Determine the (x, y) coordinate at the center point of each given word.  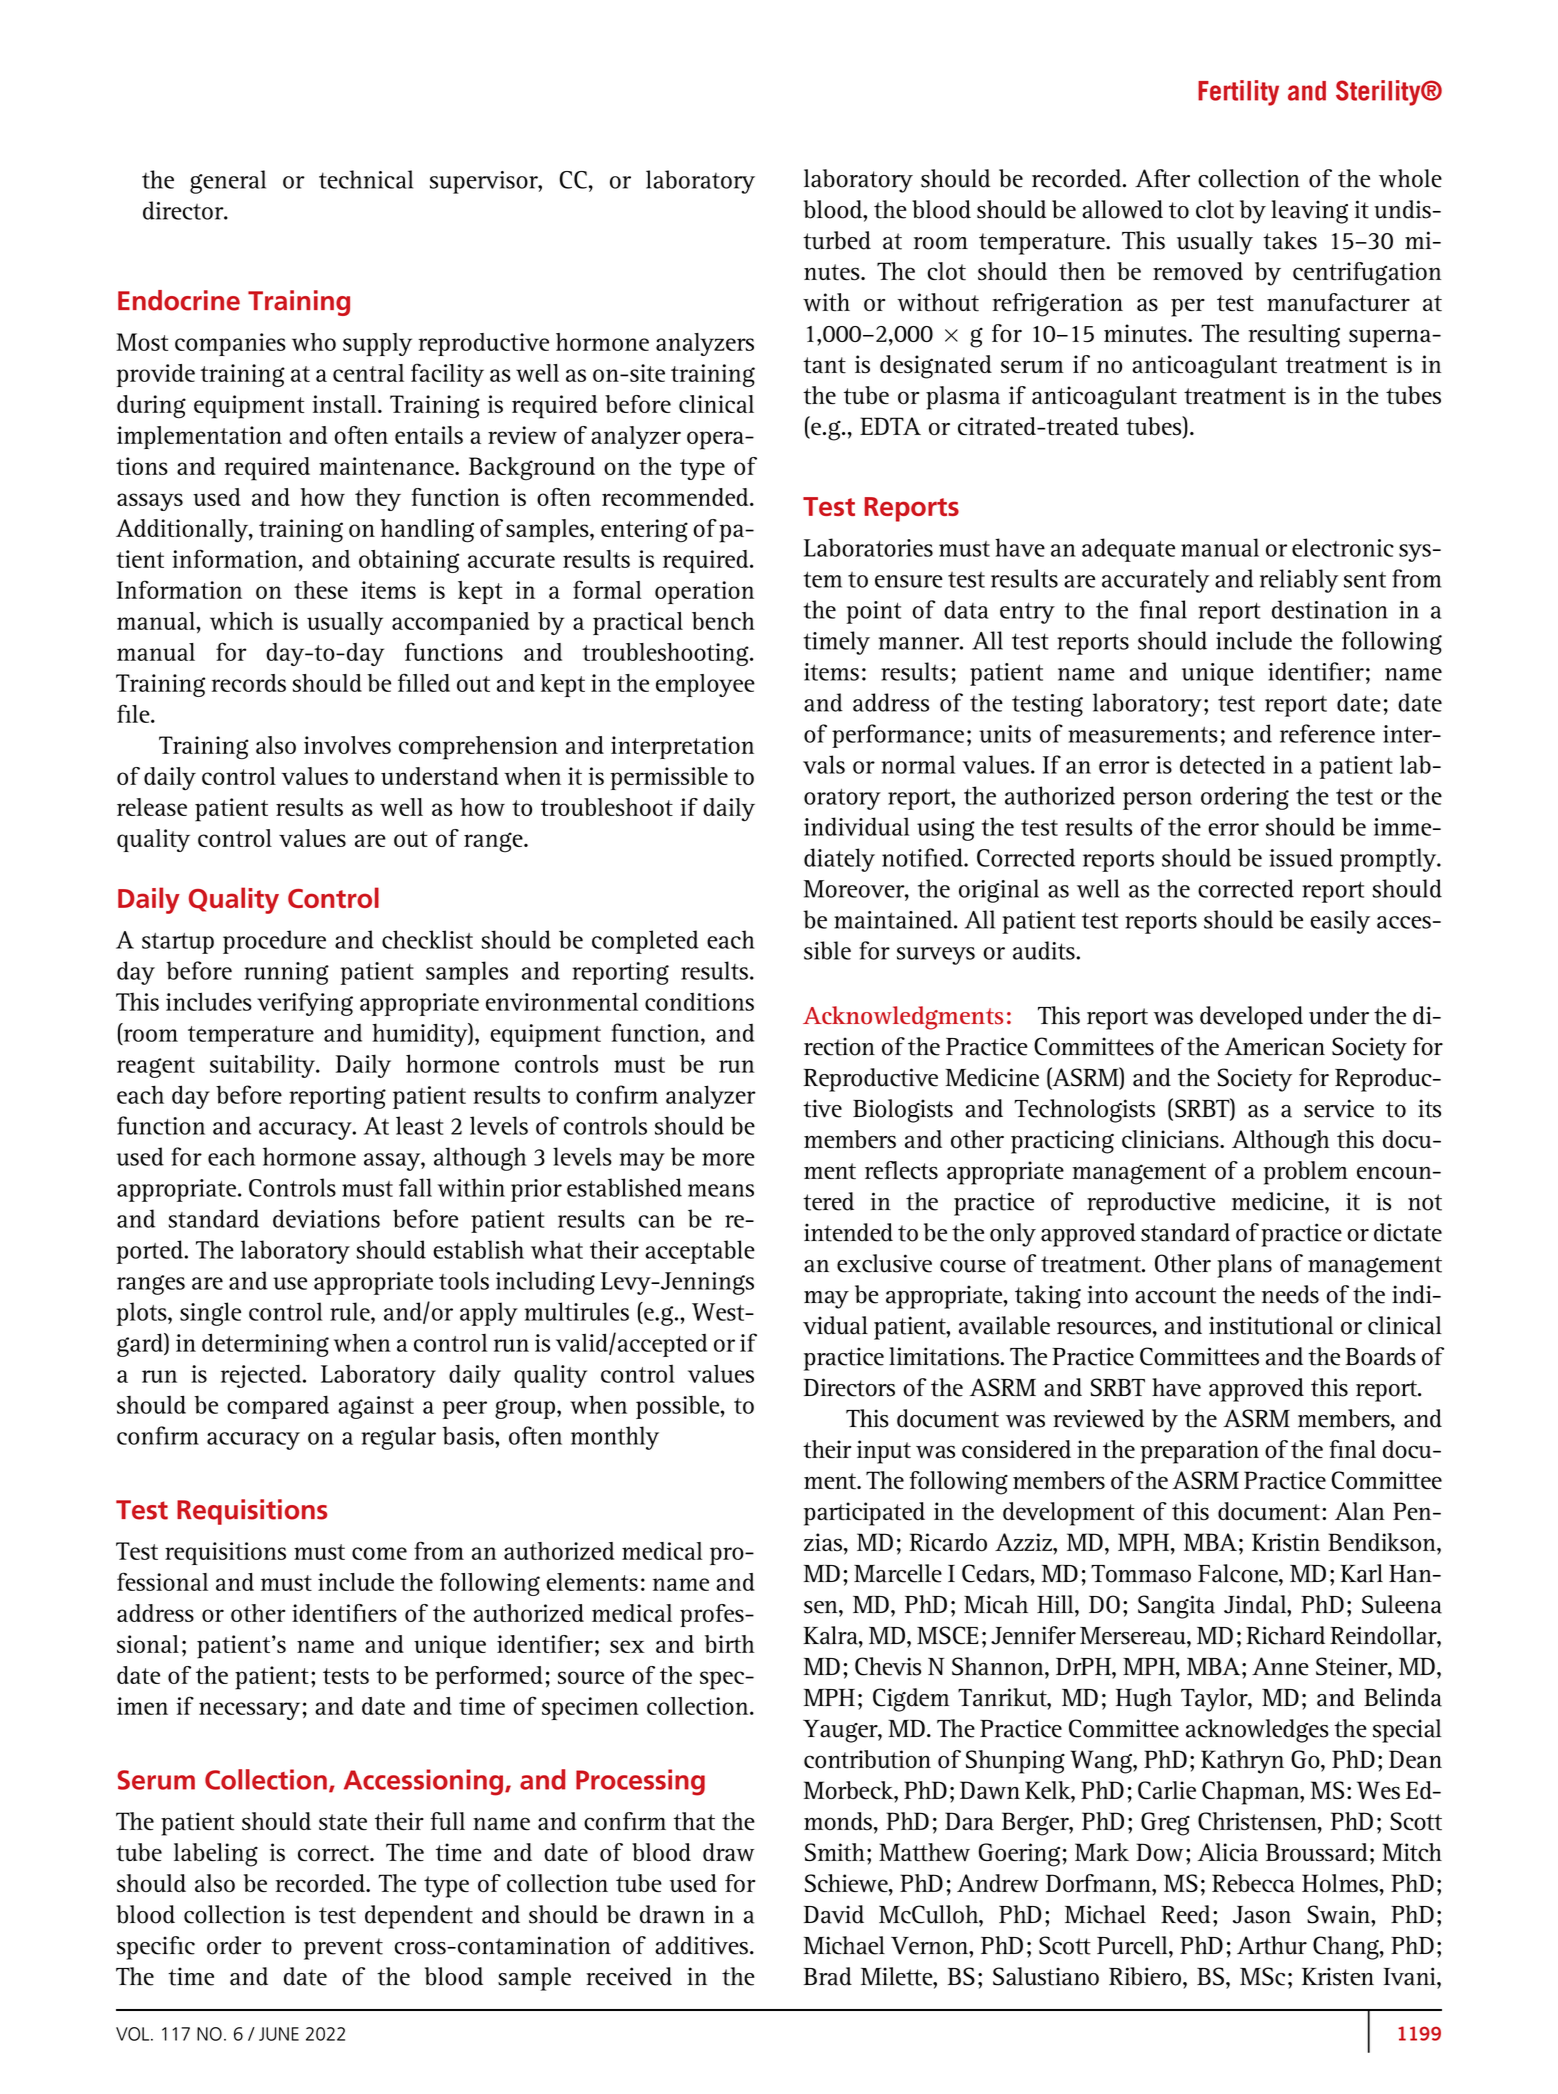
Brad (828, 1976)
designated (936, 367)
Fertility (1238, 93)
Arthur (1272, 1945)
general (228, 182)
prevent (343, 1949)
